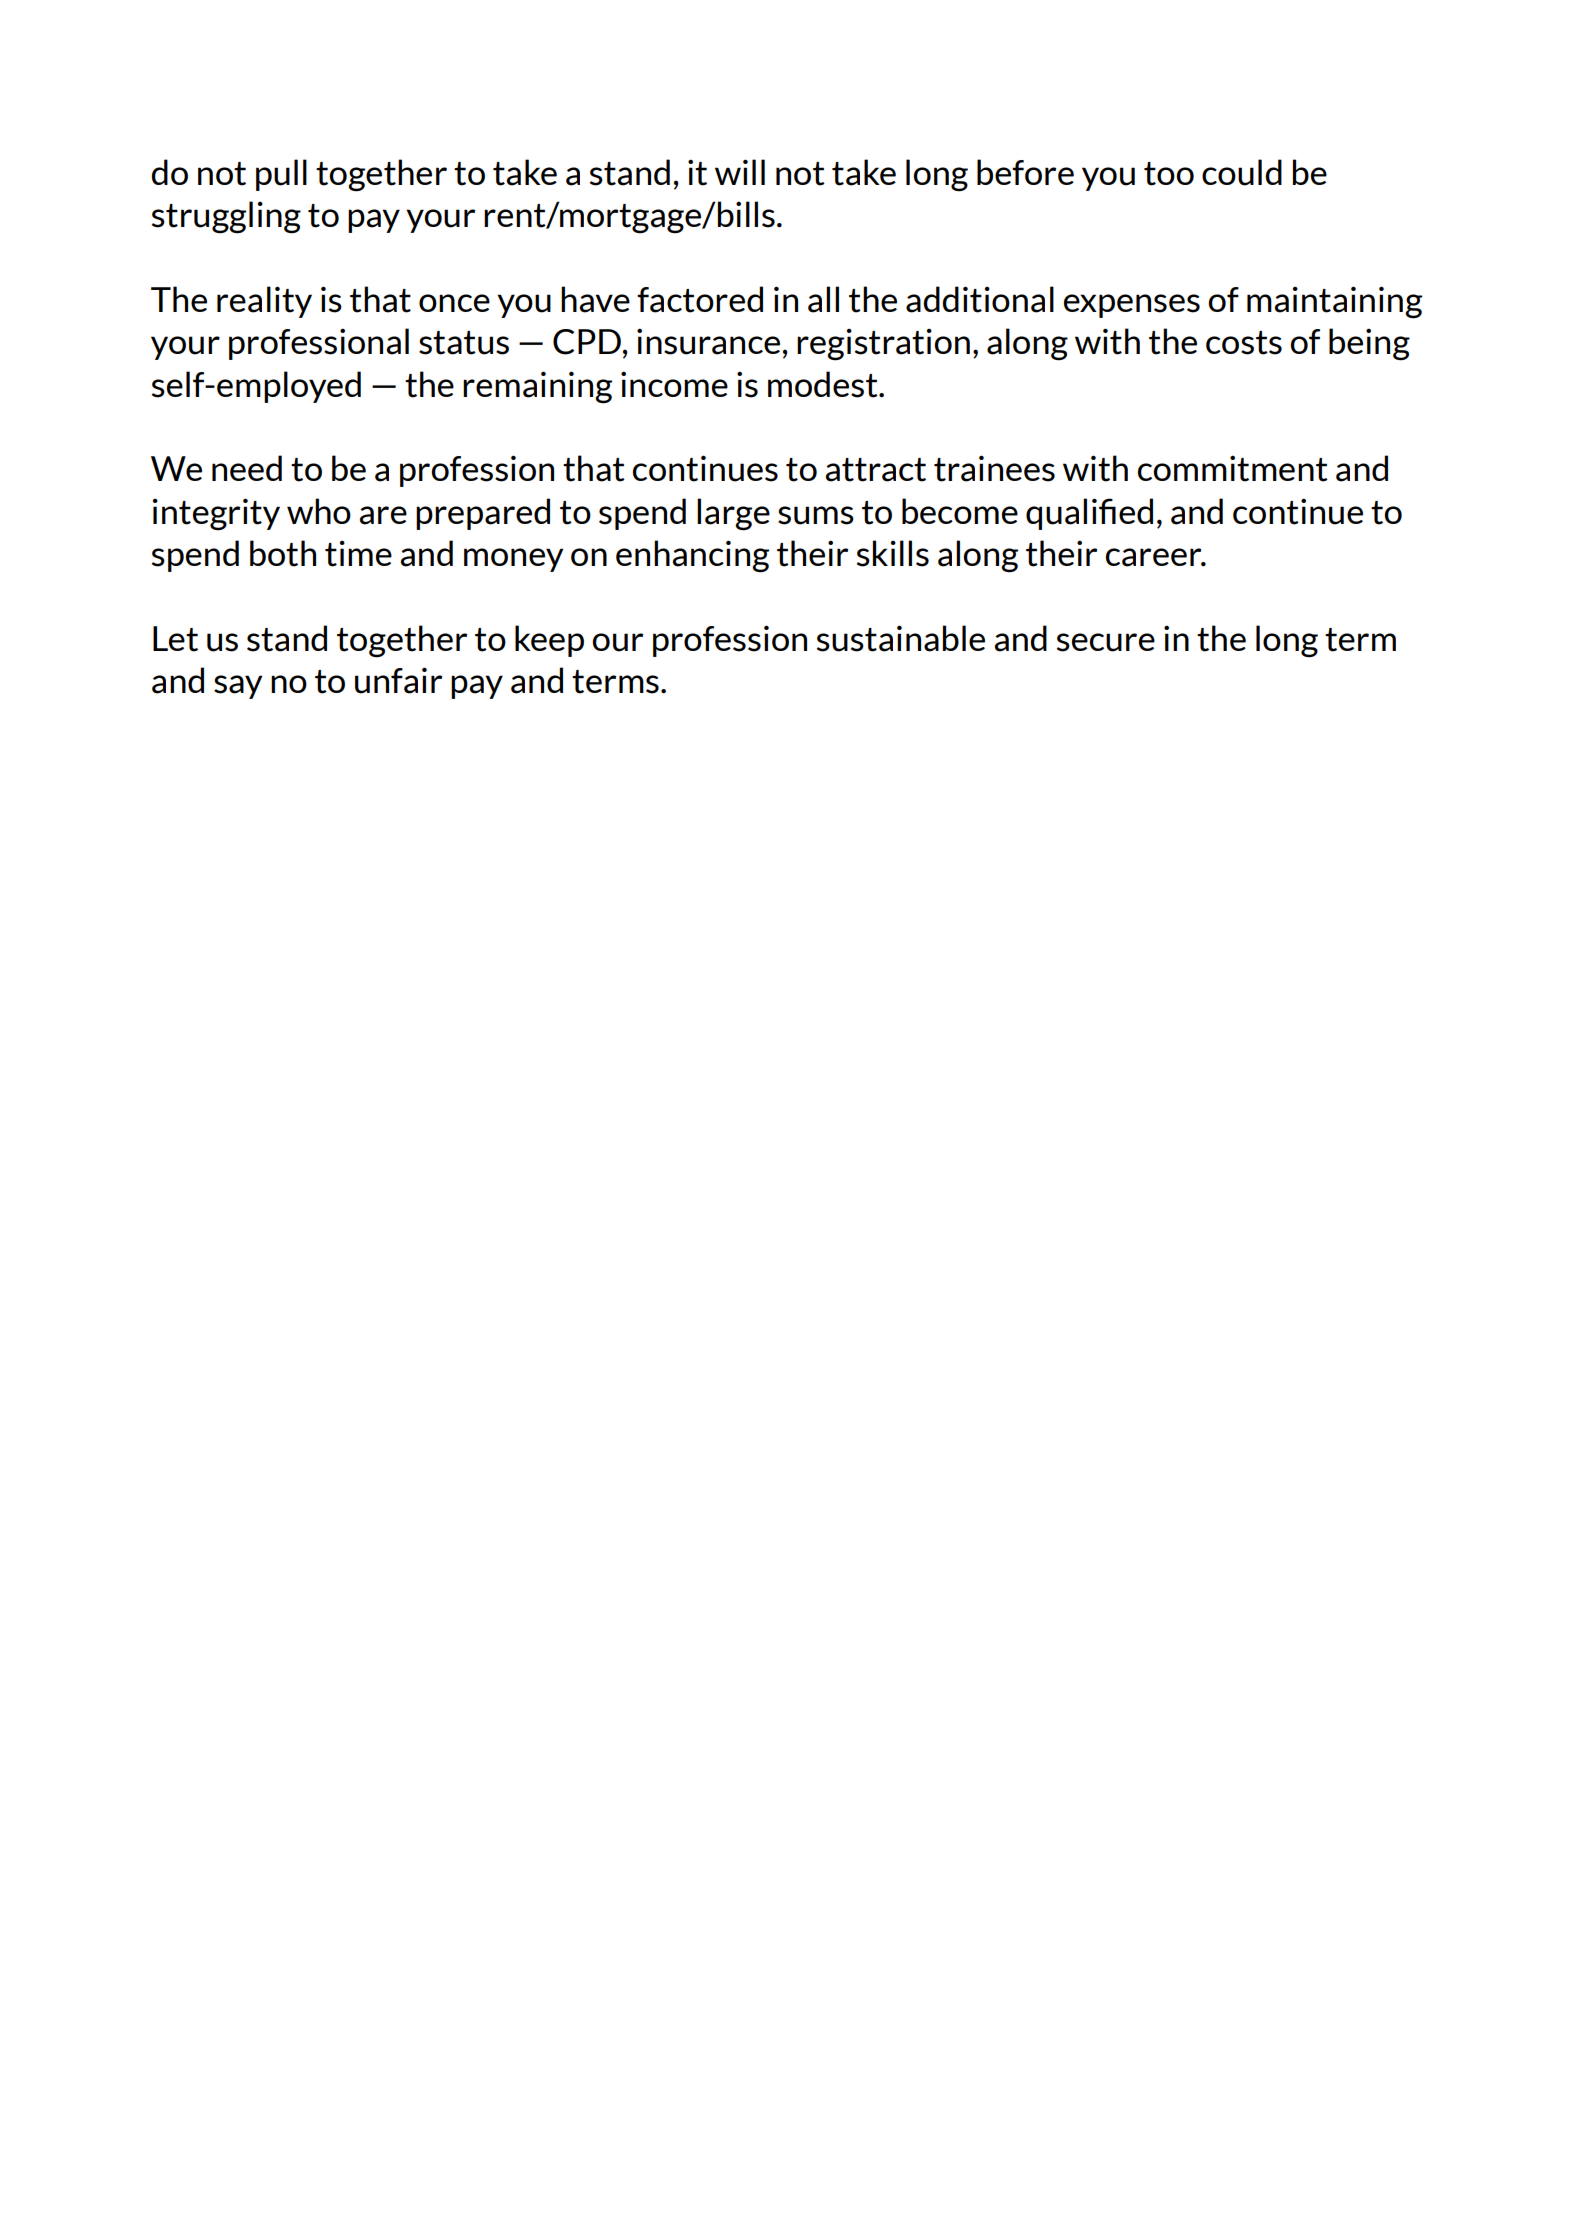 This screenshot has width=1576, height=2228. I want to click on commitment, so click(1233, 468).
